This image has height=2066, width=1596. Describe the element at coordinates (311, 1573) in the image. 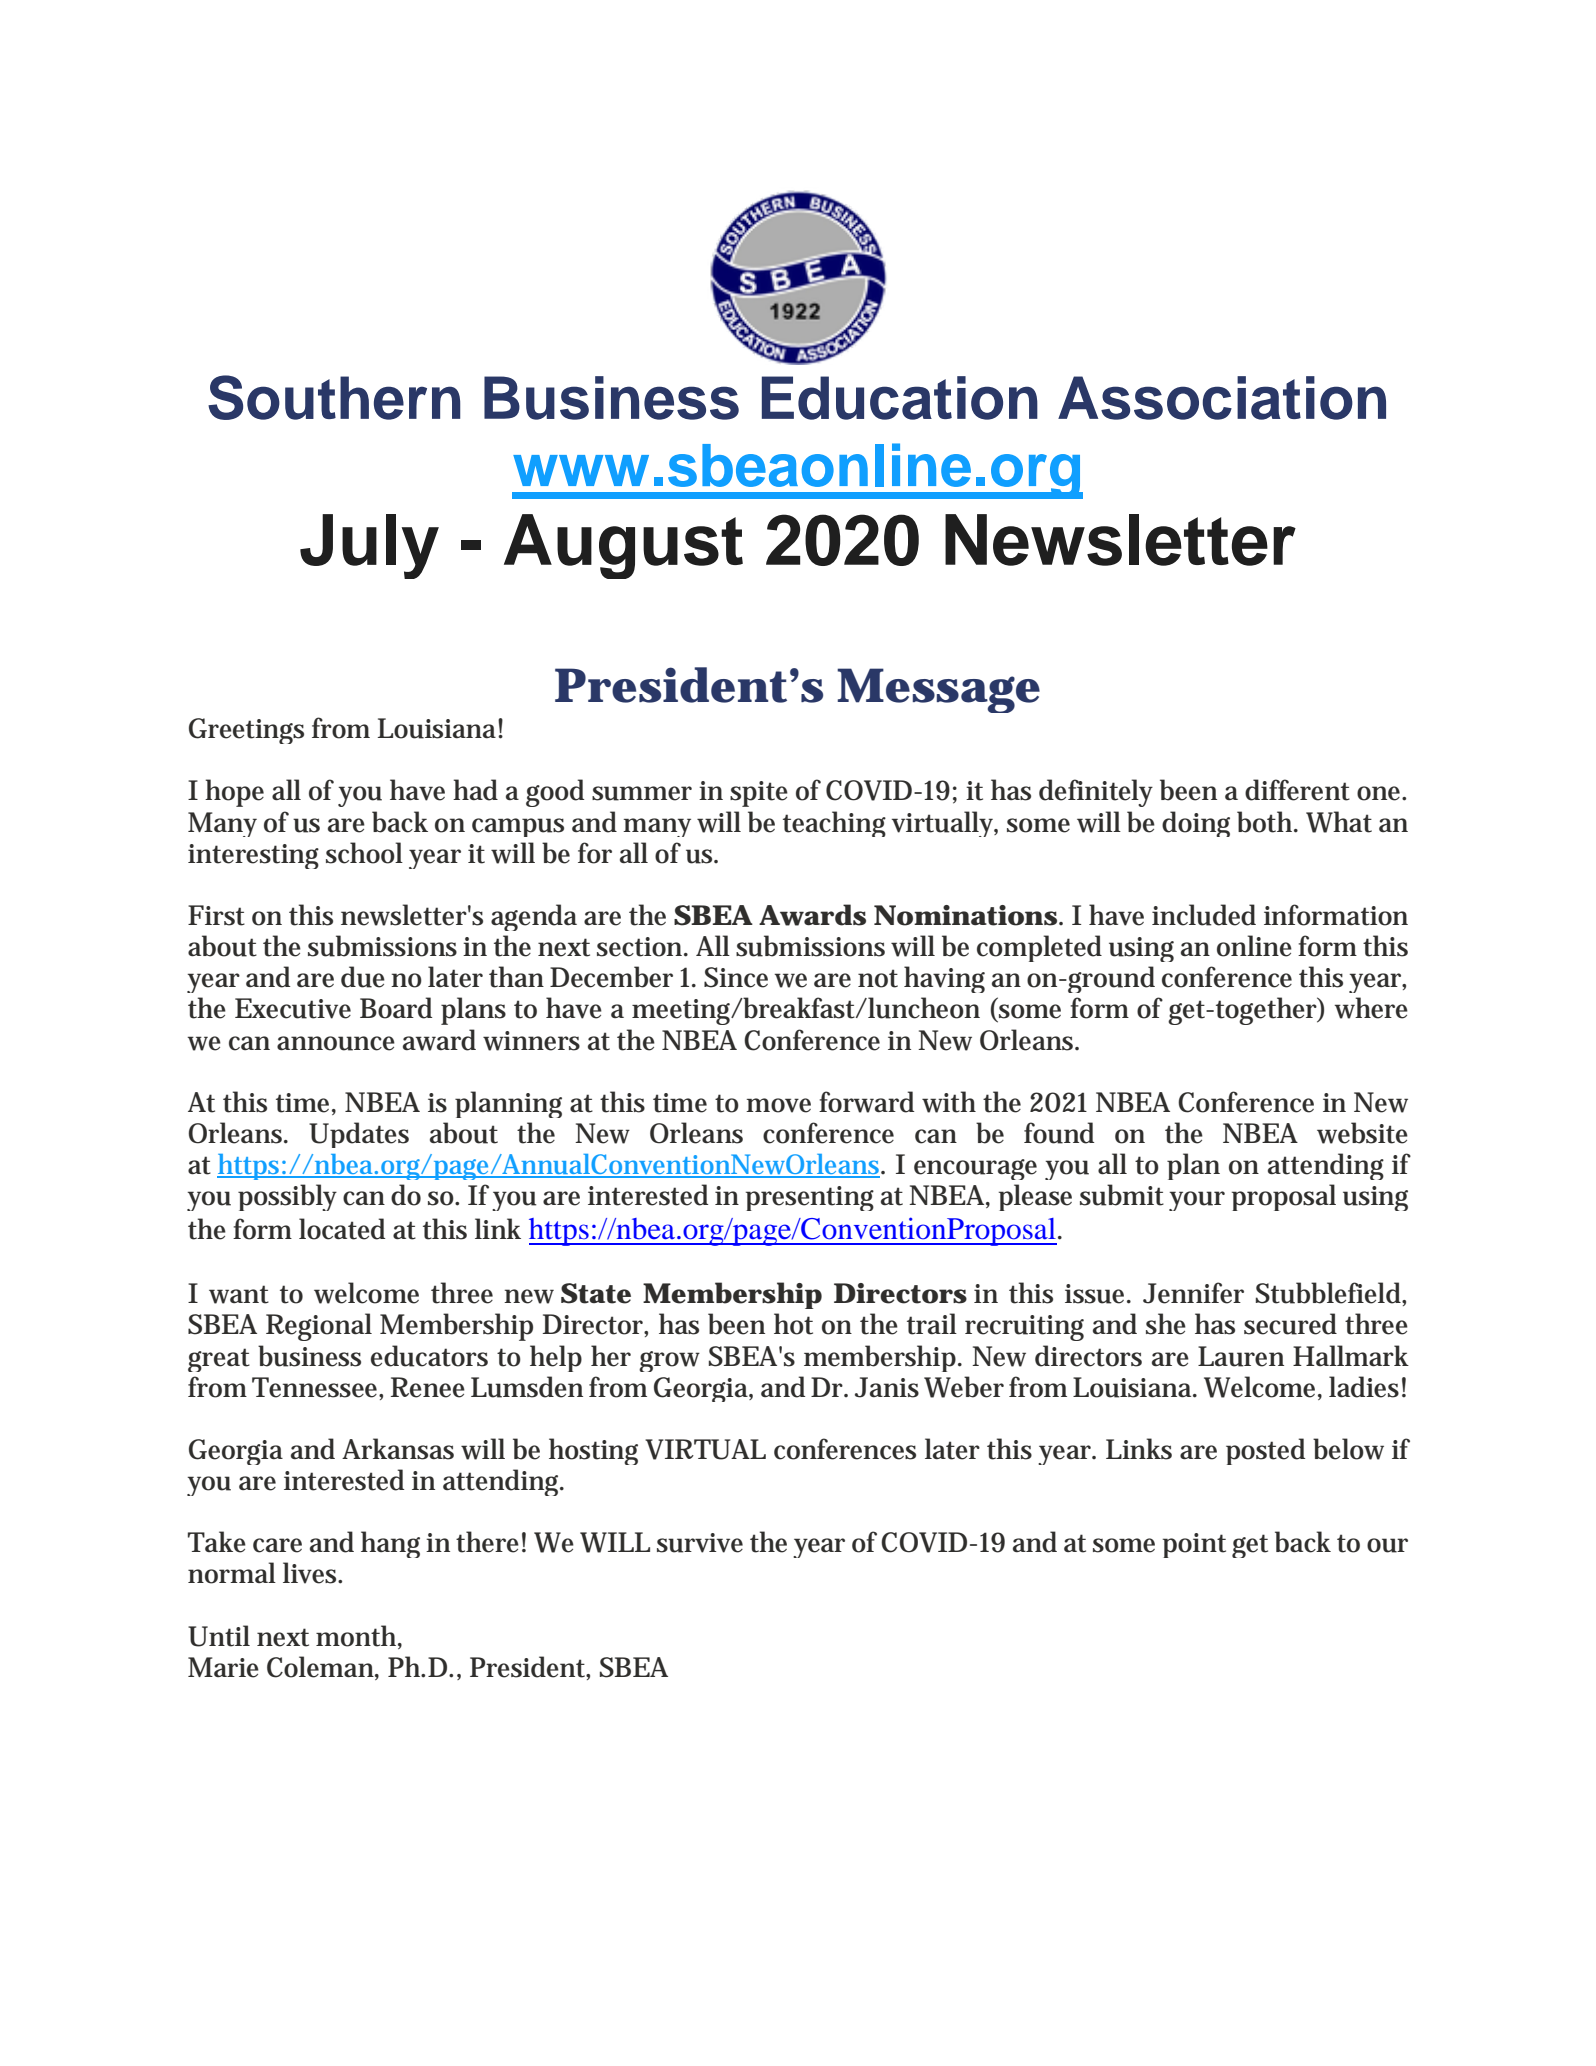

I see `lives` at that location.
